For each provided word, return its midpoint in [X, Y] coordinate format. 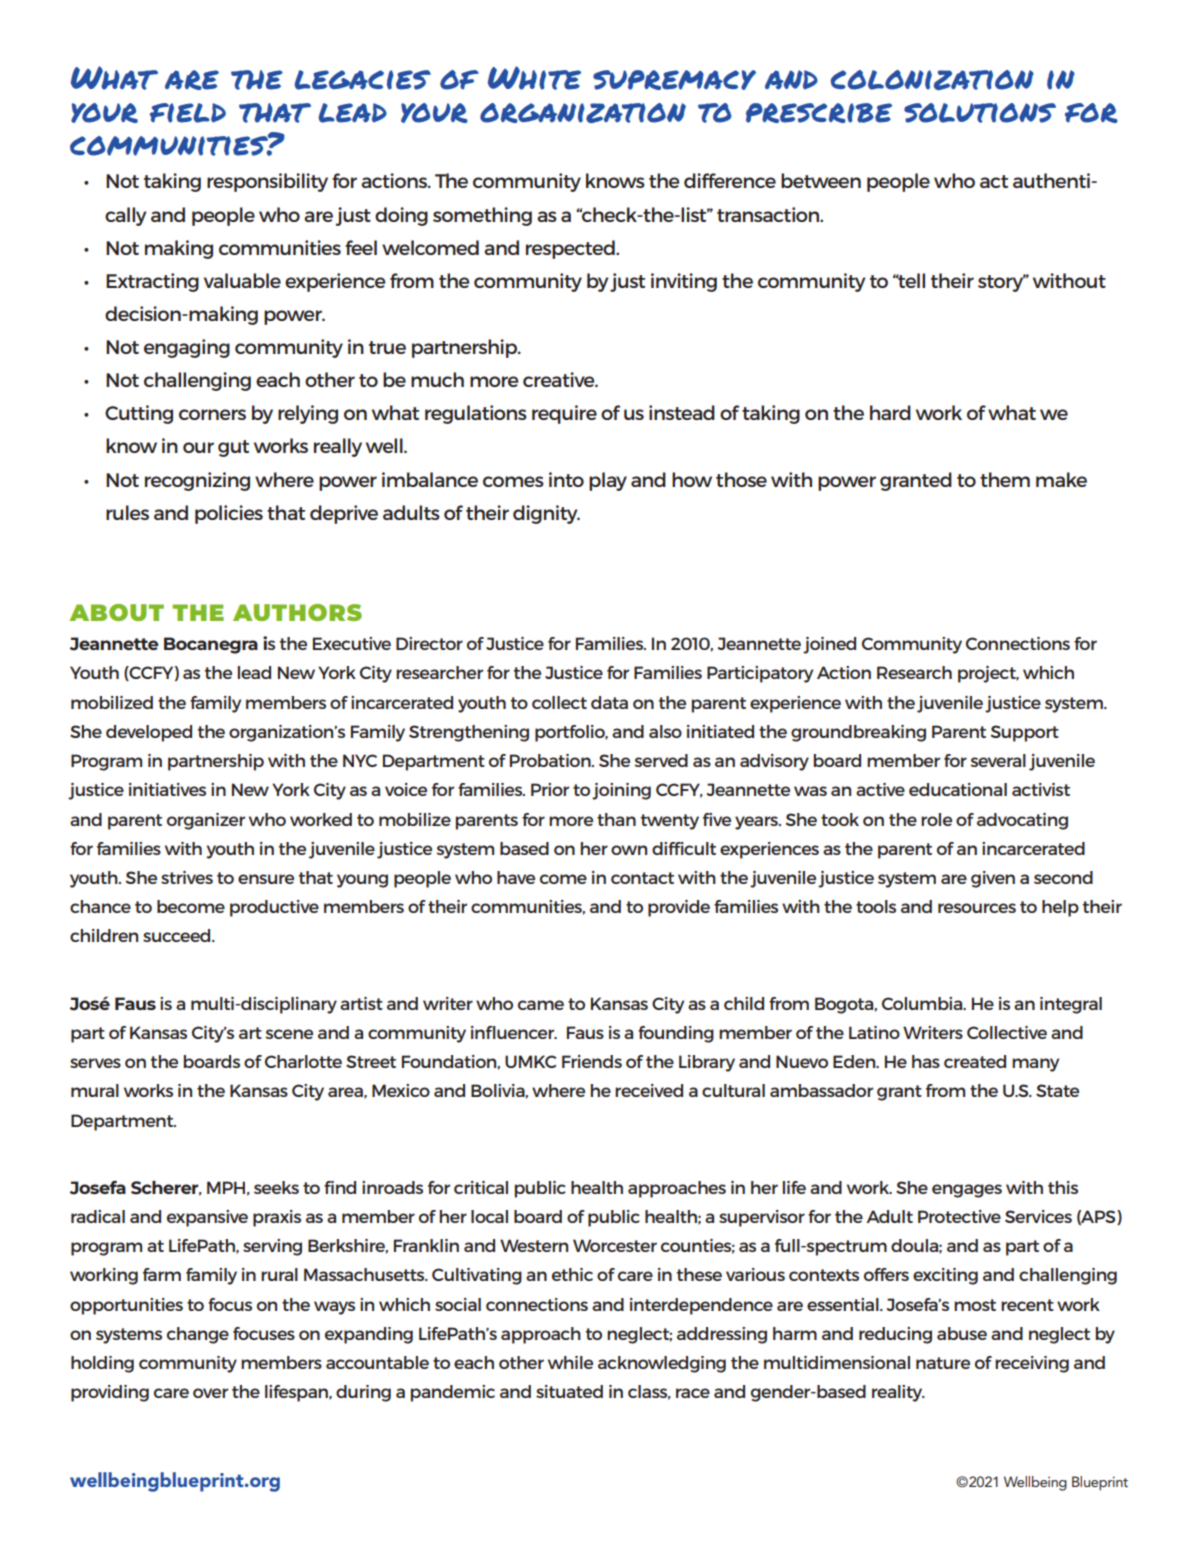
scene [289, 1034]
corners [212, 414]
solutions [980, 113]
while [570, 1362]
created [975, 1061]
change [198, 1335]
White [534, 78]
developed [149, 733]
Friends [592, 1061]
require [564, 414]
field [188, 113]
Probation [551, 760]
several [998, 760]
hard [890, 412]
